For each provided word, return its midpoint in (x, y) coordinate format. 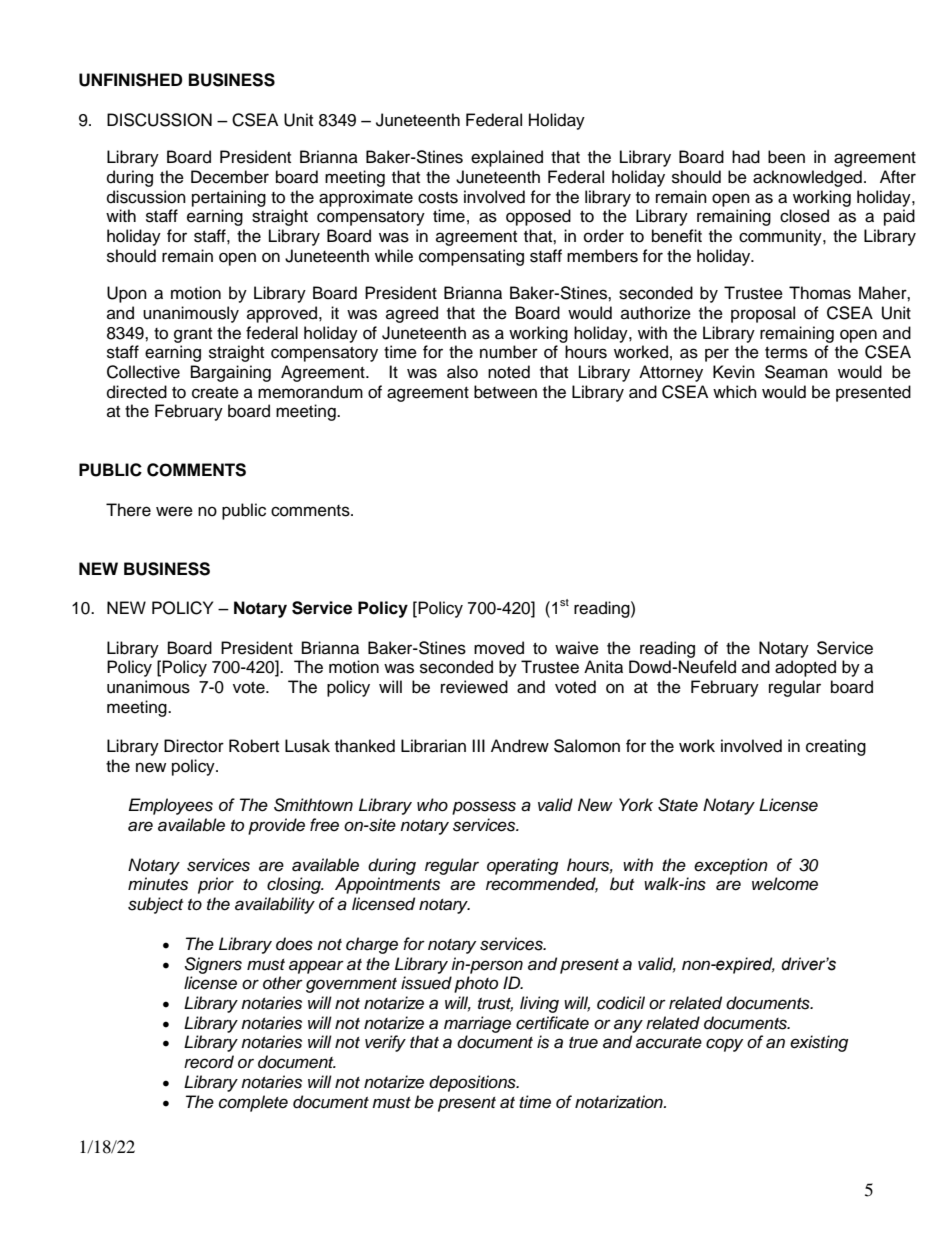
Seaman (796, 372)
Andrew (520, 746)
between (505, 392)
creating (836, 747)
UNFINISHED (130, 80)
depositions (473, 1083)
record (209, 1062)
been (786, 157)
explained (507, 158)
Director (194, 746)
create (215, 393)
